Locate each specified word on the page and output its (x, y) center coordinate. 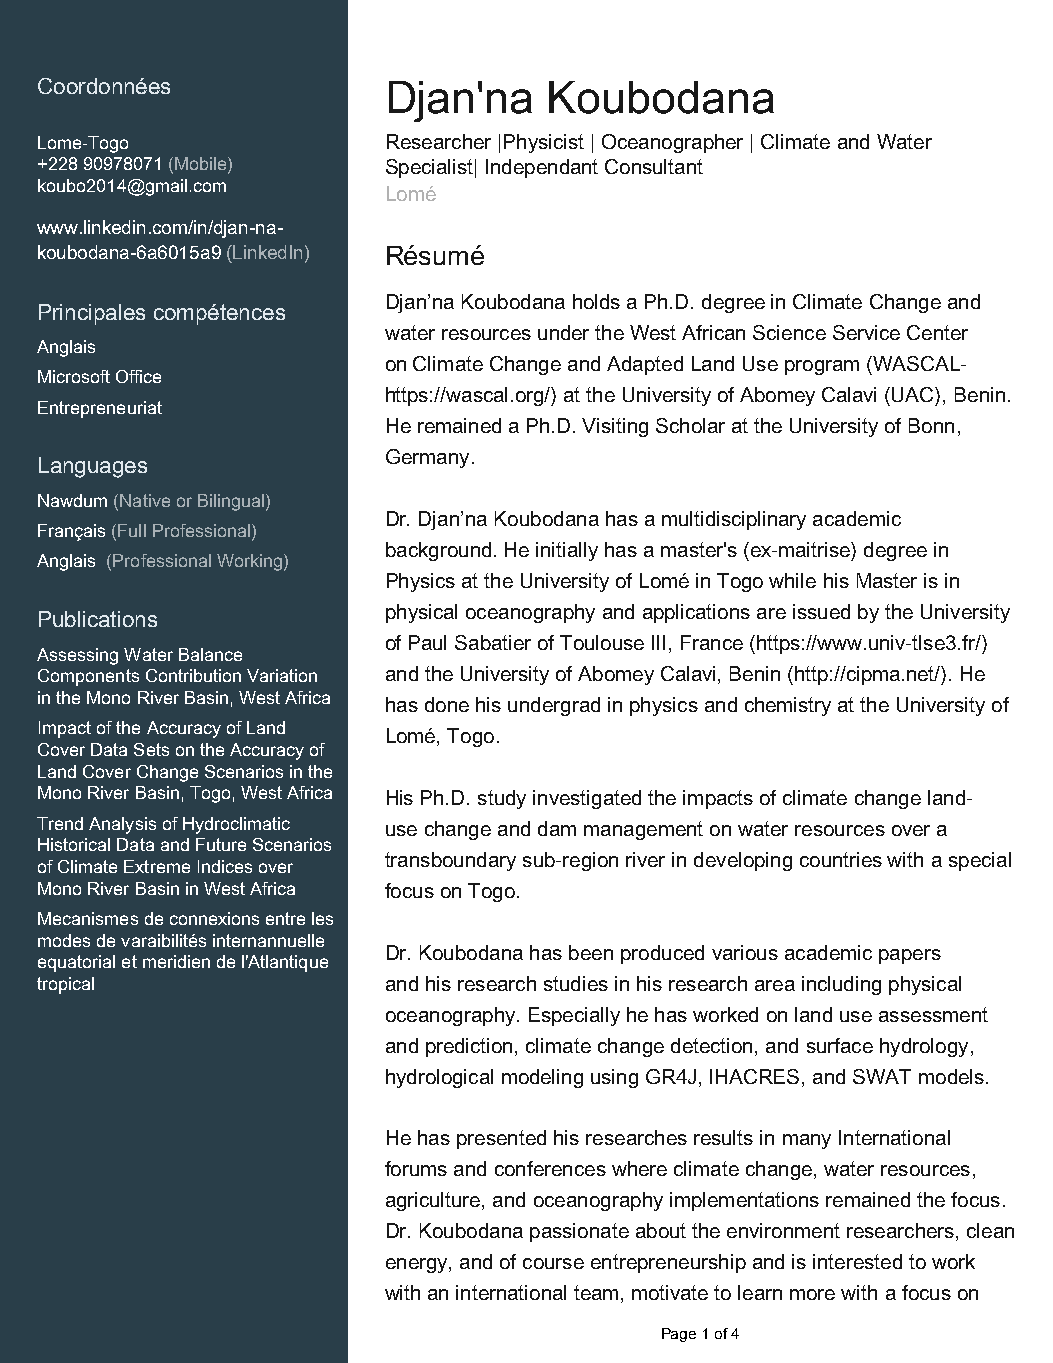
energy (418, 1265)
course (553, 1263)
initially (567, 551)
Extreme (157, 866)
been (591, 952)
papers (910, 956)
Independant (542, 168)
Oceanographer (672, 143)
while (792, 580)
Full (132, 530)
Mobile (202, 165)
